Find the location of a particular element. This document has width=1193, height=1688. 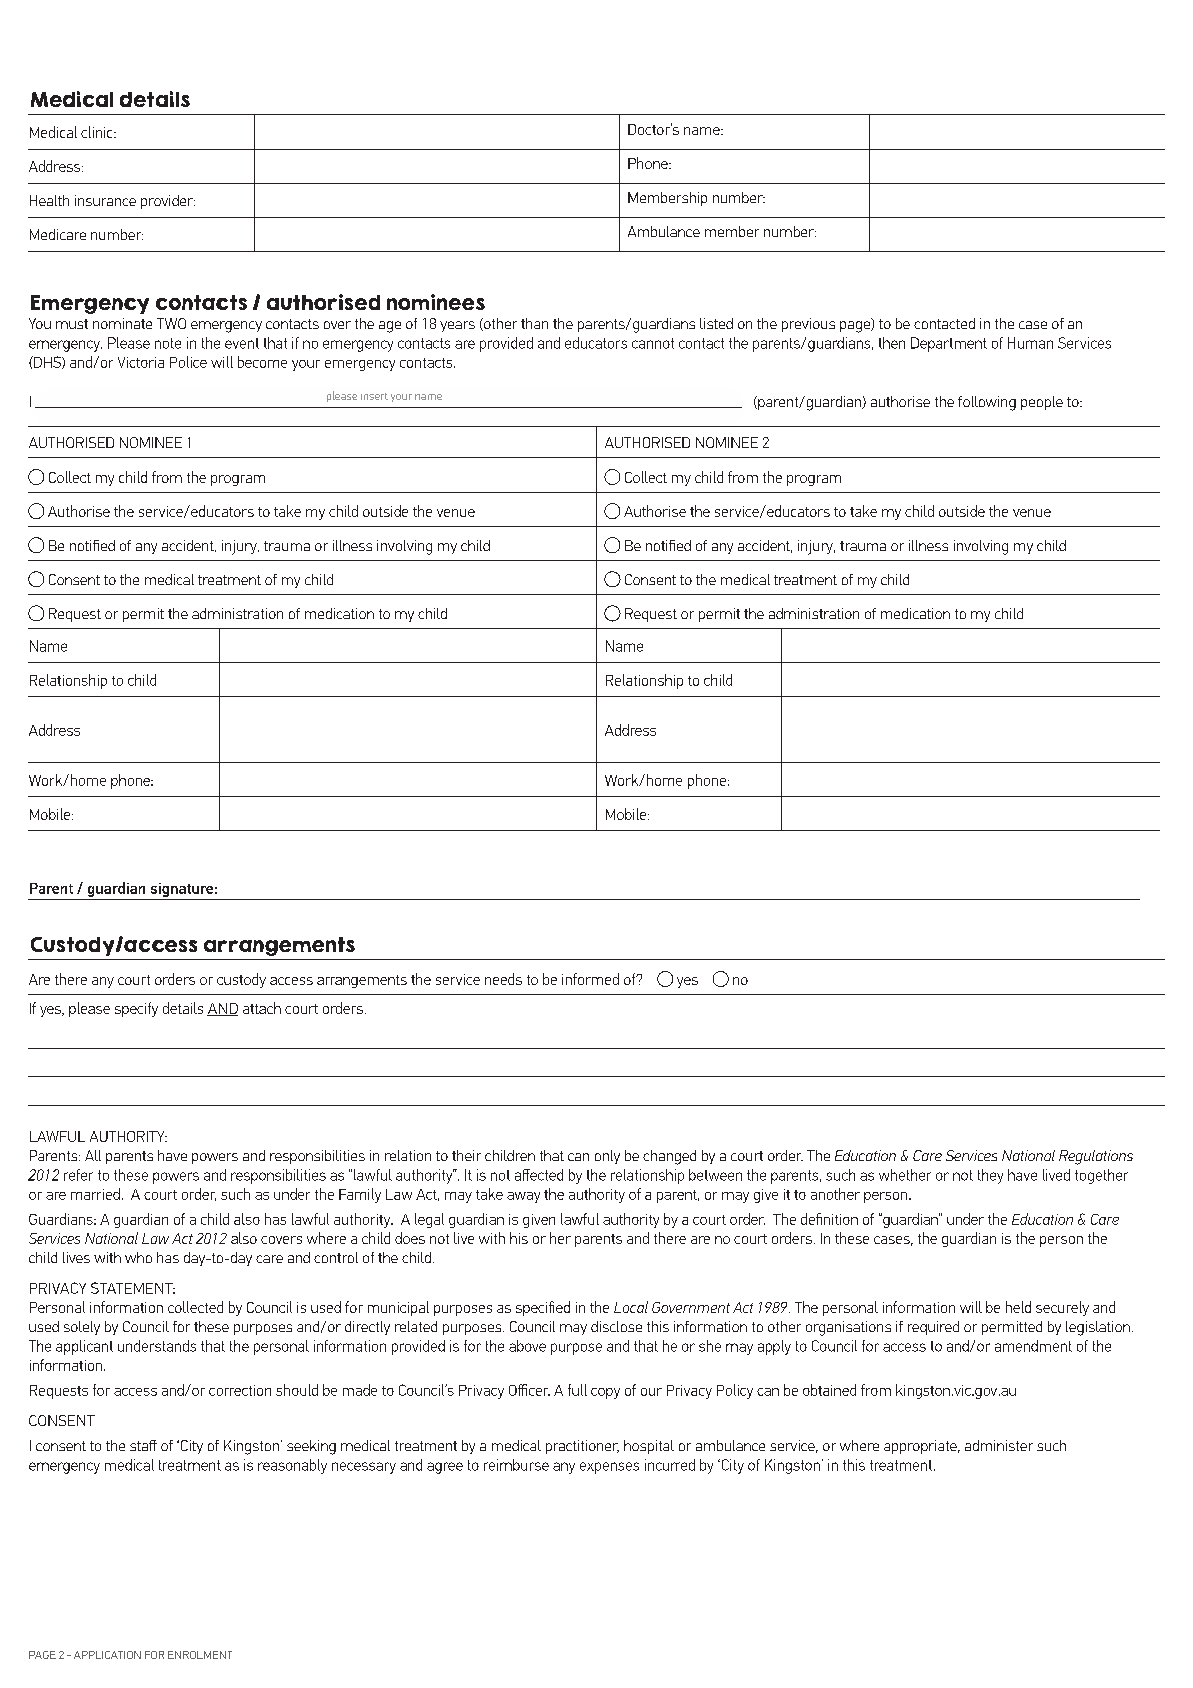

provider is located at coordinates (168, 202).
